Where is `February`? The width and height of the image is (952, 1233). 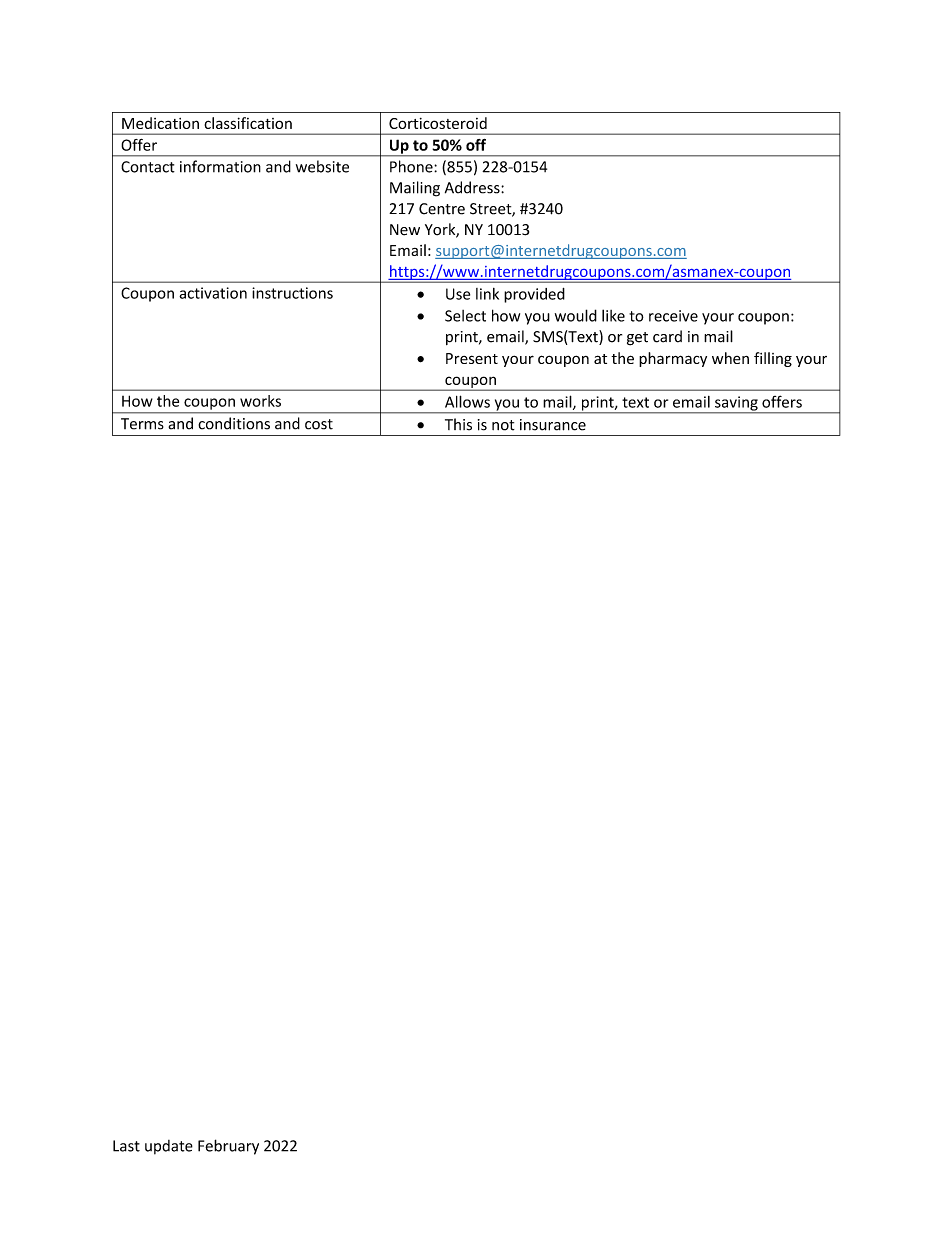 February is located at coordinates (228, 1147).
